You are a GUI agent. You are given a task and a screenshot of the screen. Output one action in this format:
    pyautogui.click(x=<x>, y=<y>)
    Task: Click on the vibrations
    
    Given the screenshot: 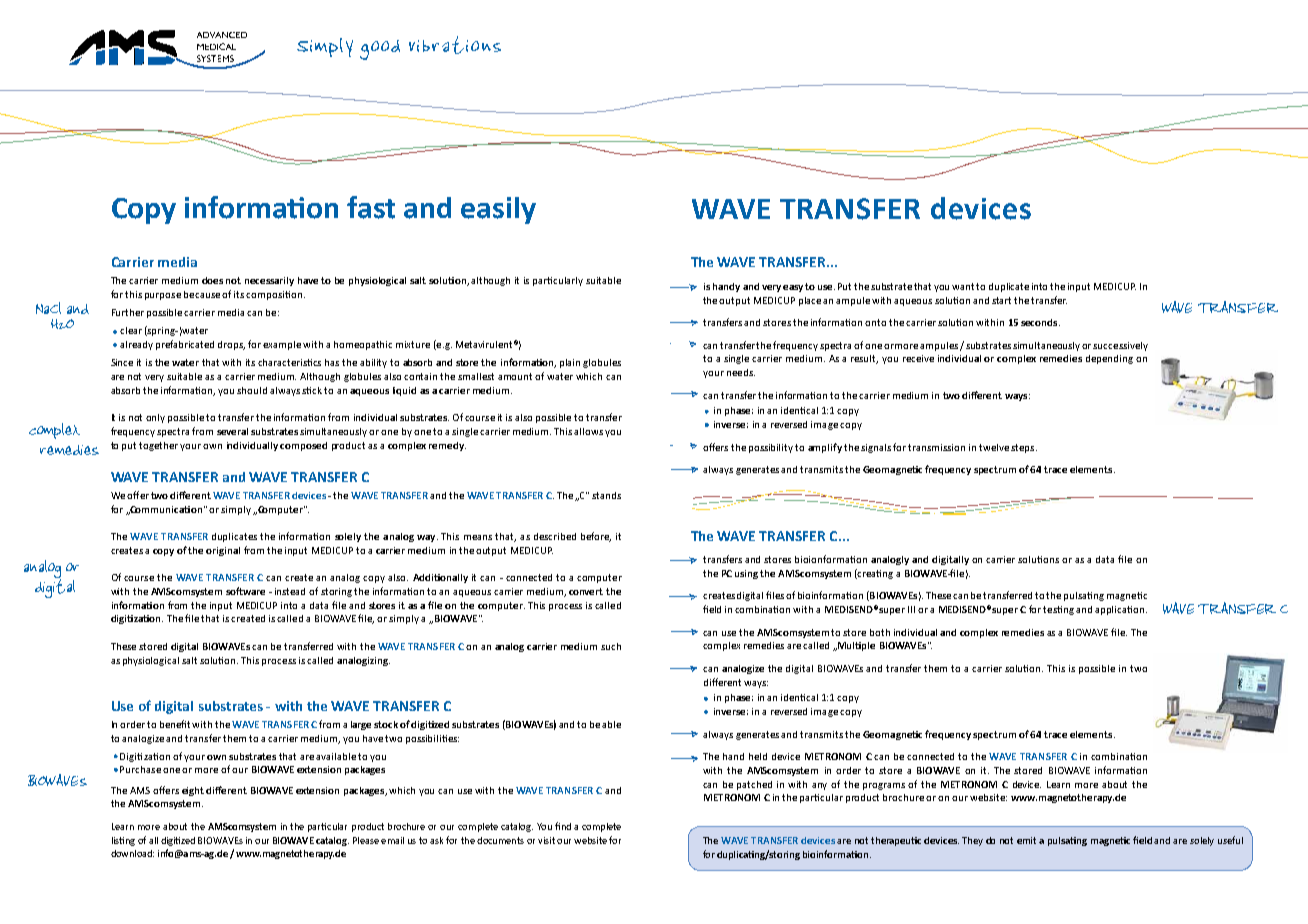 What is the action you would take?
    pyautogui.click(x=455, y=45)
